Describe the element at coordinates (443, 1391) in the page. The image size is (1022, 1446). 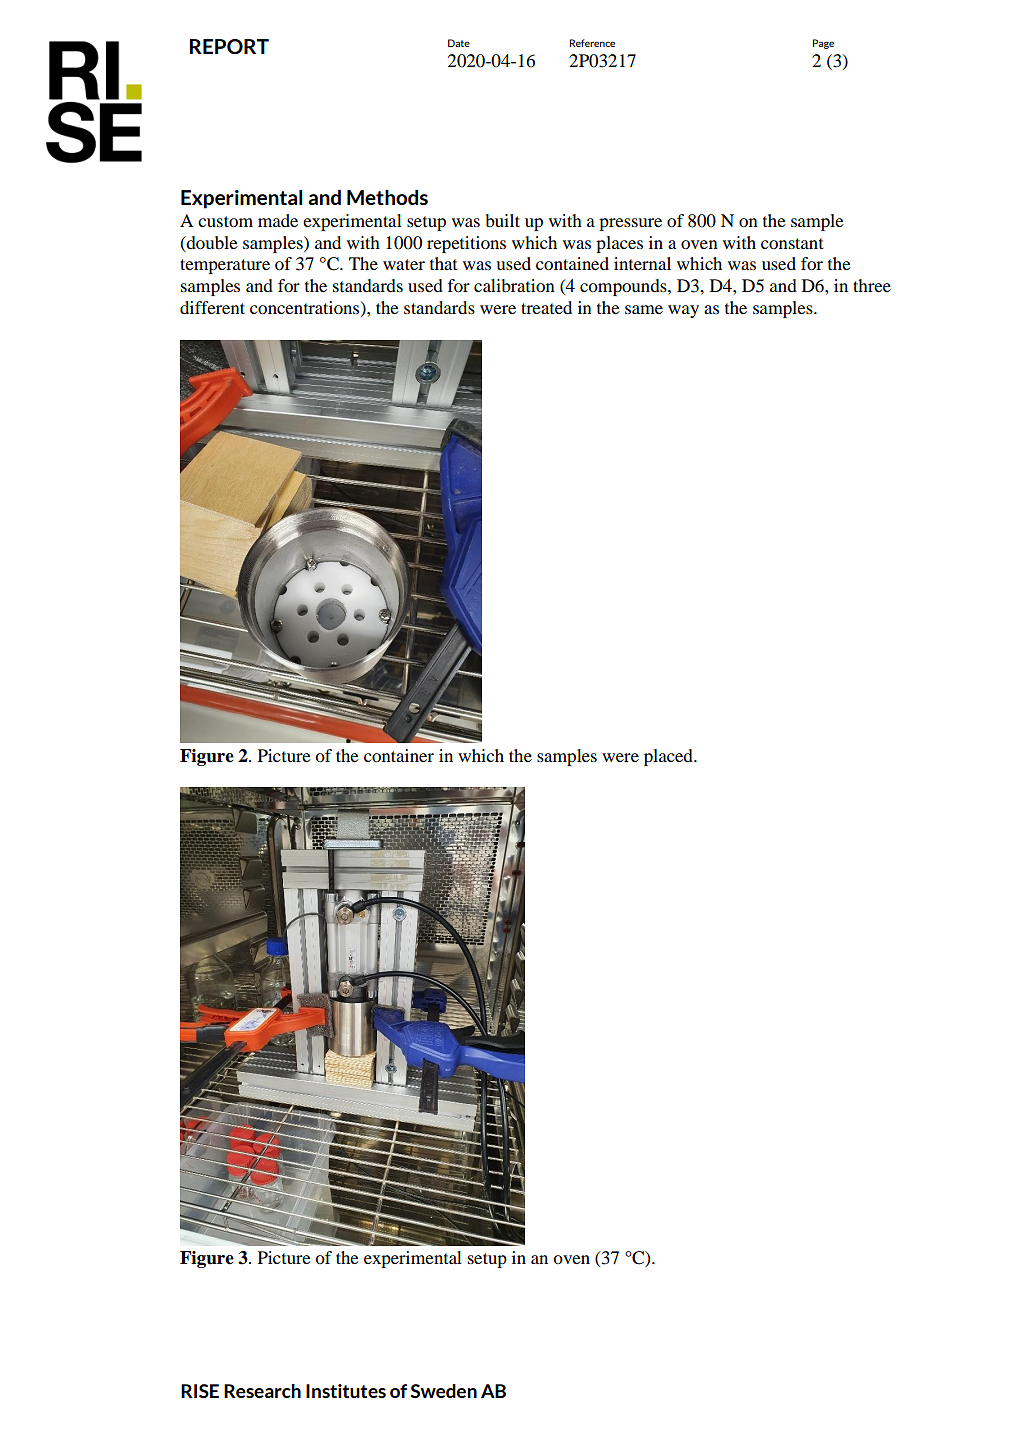
I see `Sweden` at that location.
